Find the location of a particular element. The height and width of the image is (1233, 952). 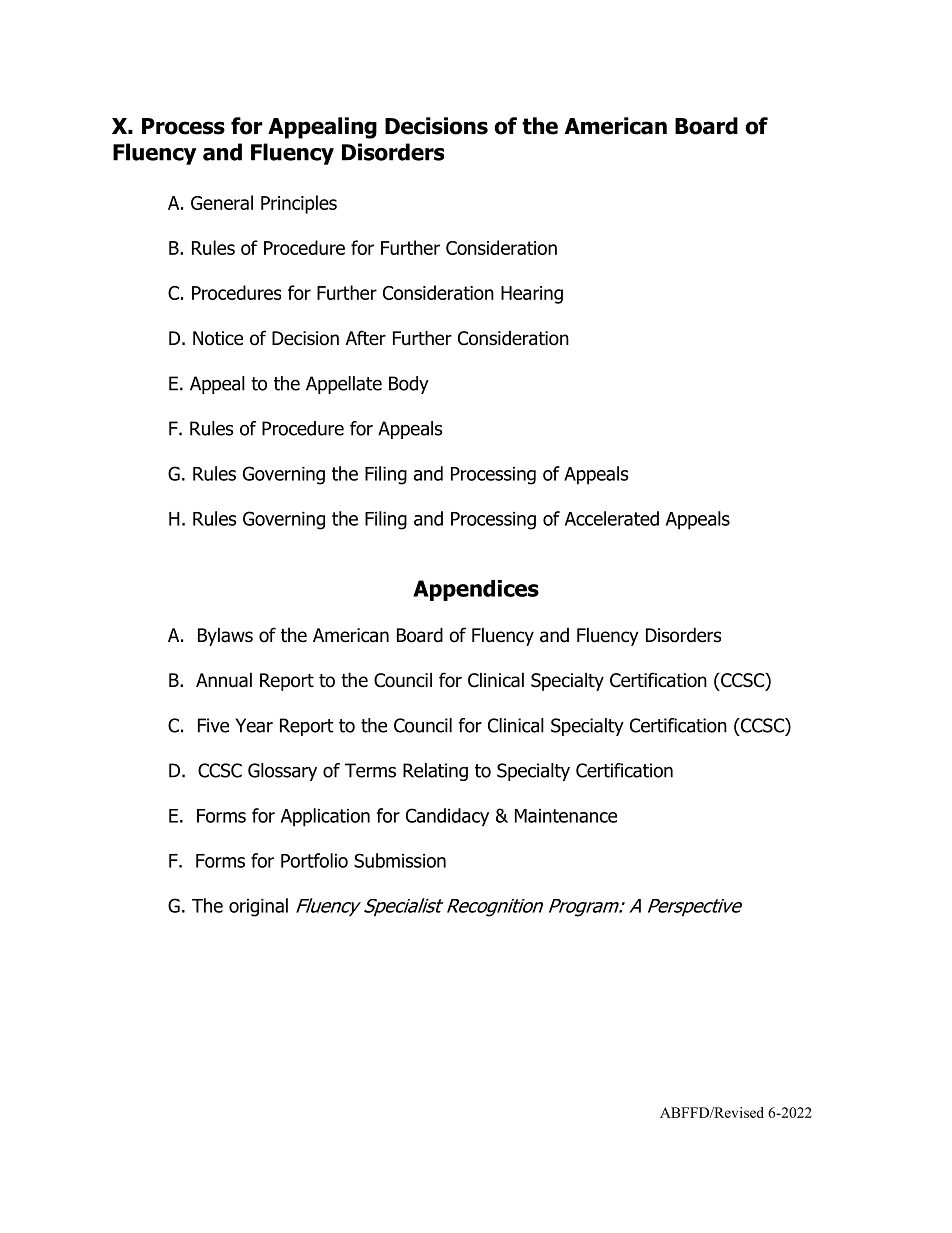

Appendices is located at coordinates (476, 590).
